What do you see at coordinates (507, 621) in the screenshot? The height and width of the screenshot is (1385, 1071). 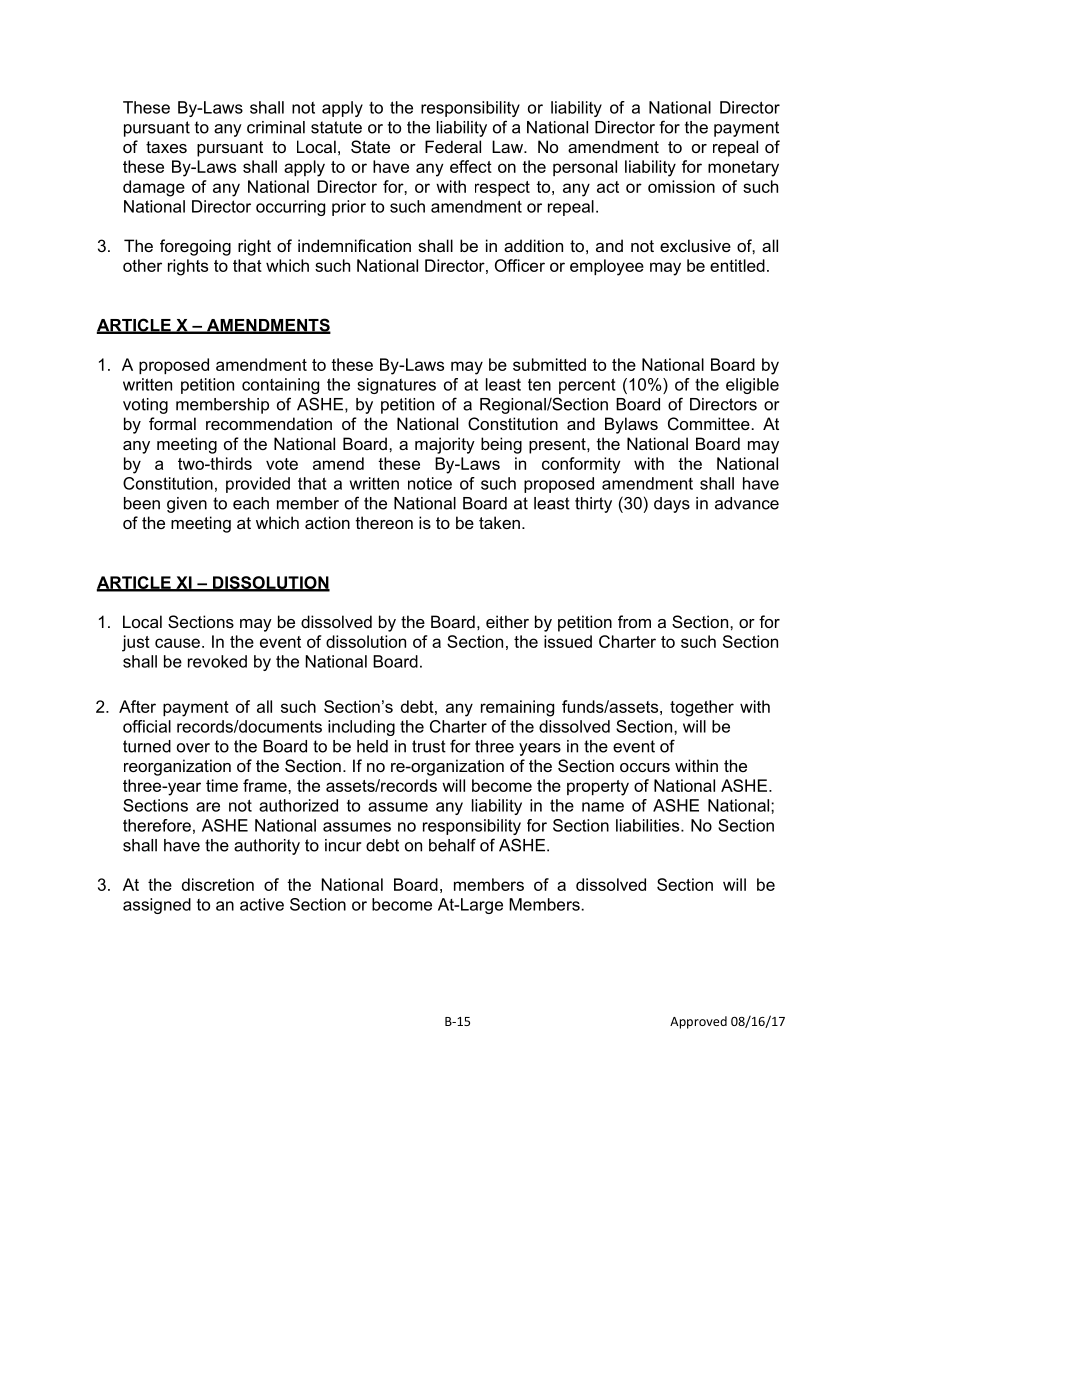 I see `either` at bounding box center [507, 621].
